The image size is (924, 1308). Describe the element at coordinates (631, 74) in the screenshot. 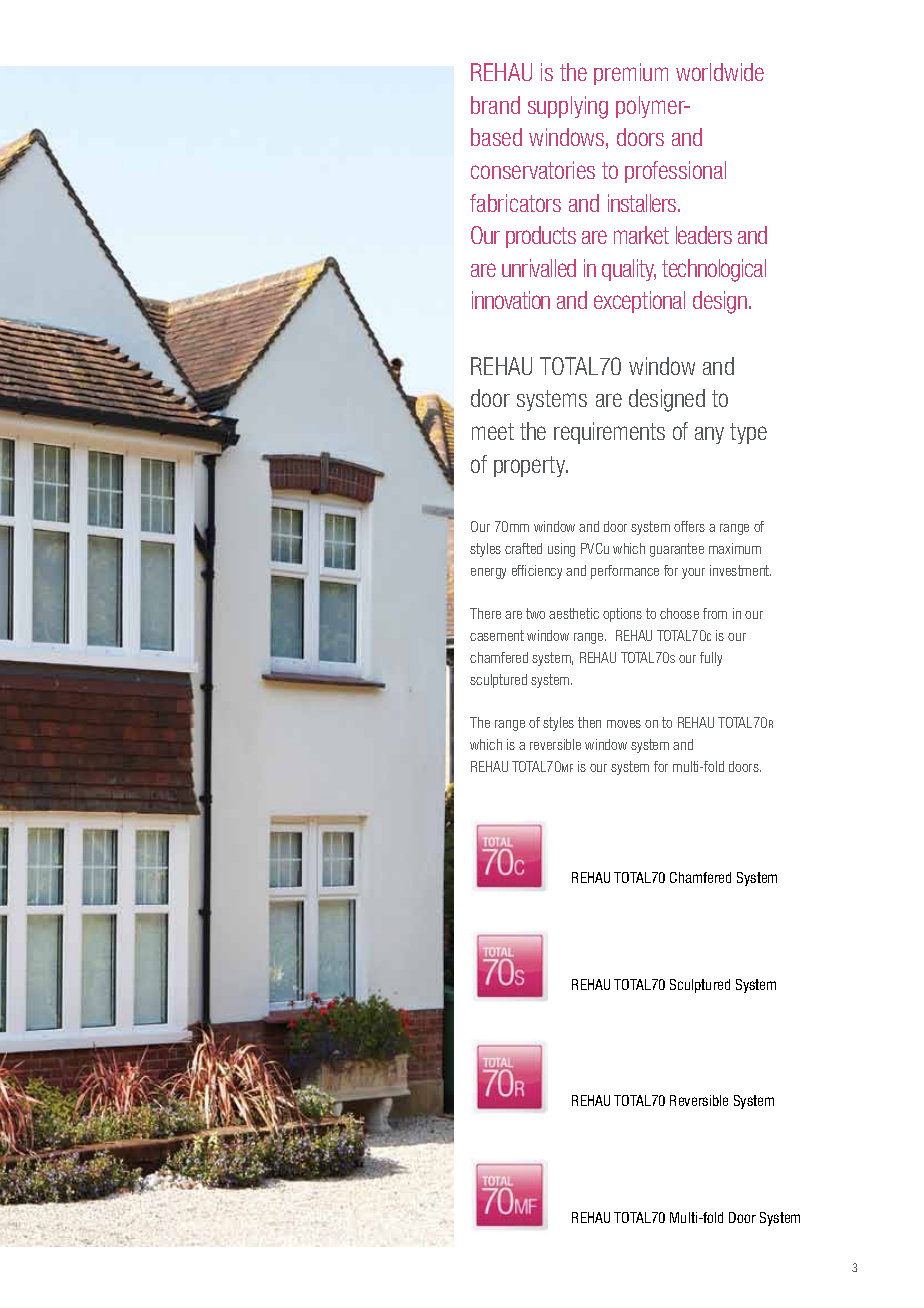

I see `premium` at that location.
